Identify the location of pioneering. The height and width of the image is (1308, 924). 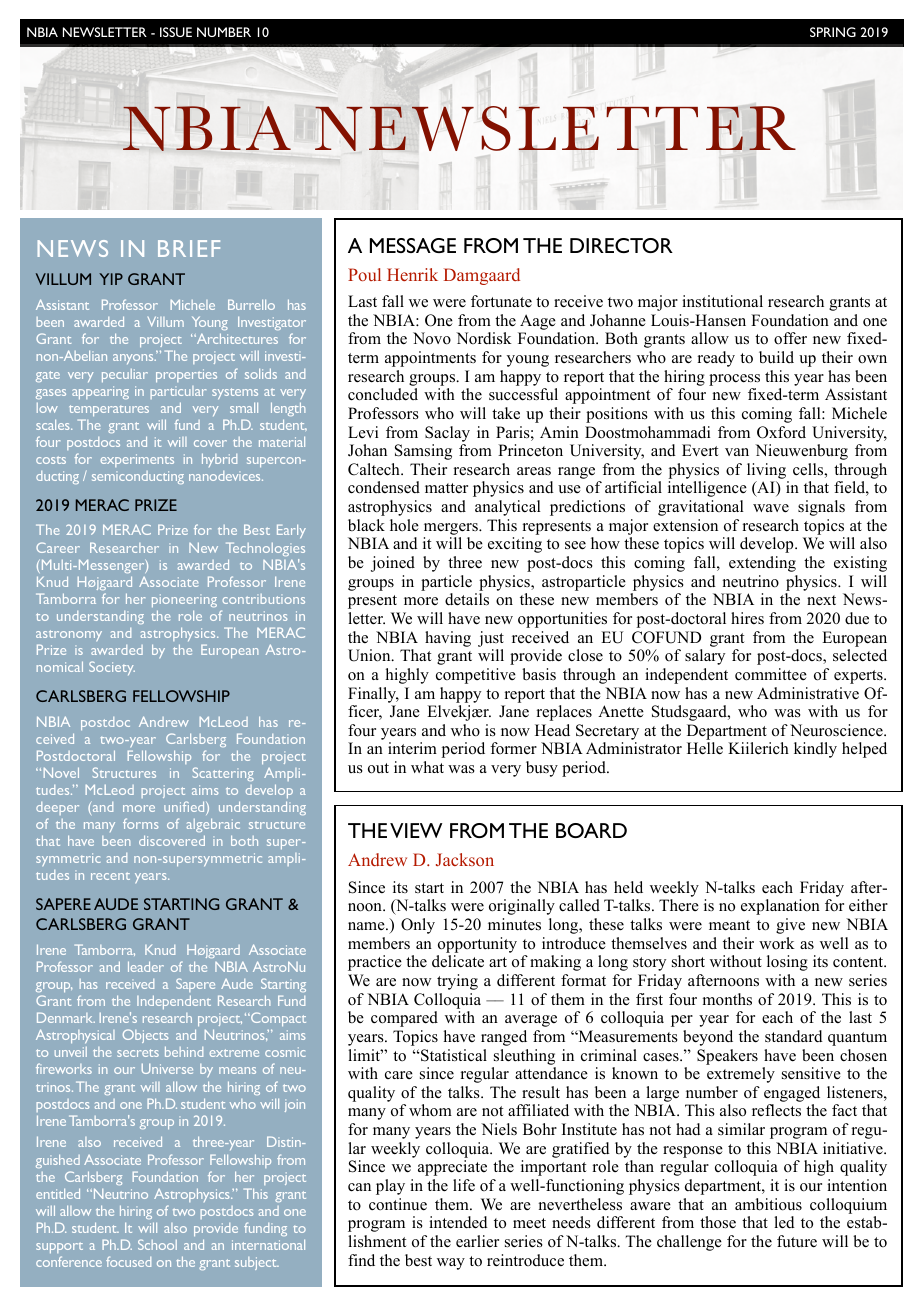
(184, 600).
